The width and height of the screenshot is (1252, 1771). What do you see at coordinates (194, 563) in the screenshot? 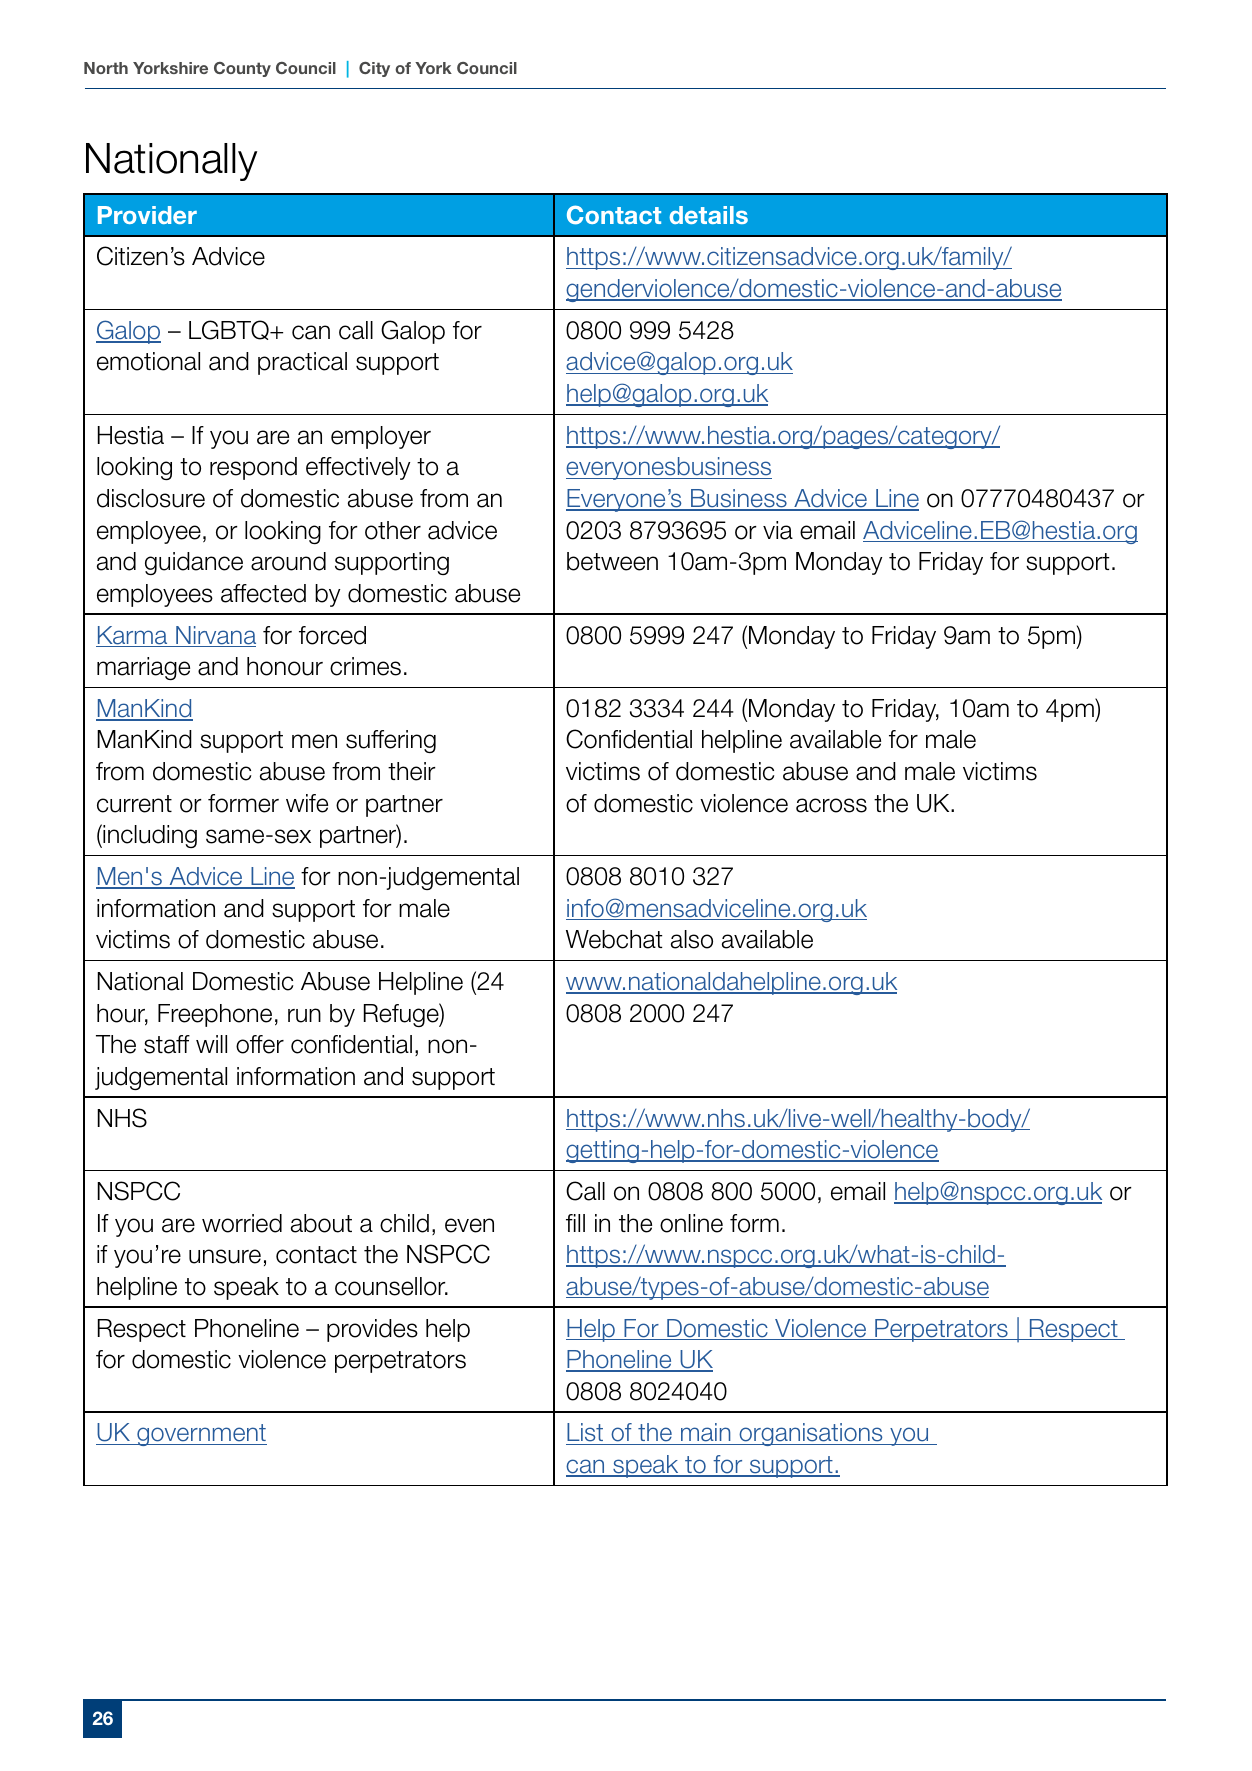
I see `guidance` at bounding box center [194, 563].
